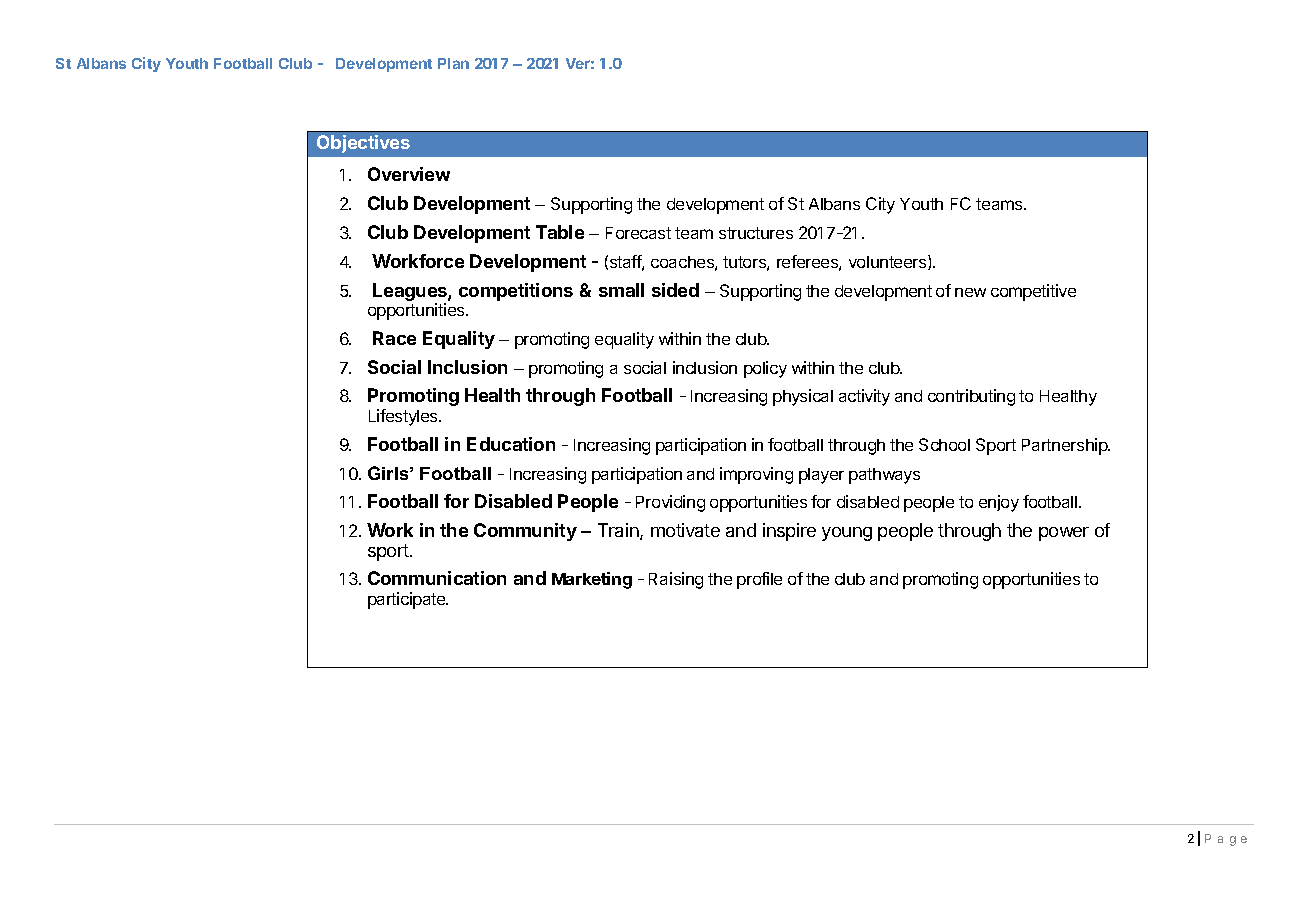  What do you see at coordinates (971, 397) in the image?
I see `contributing` at bounding box center [971, 397].
